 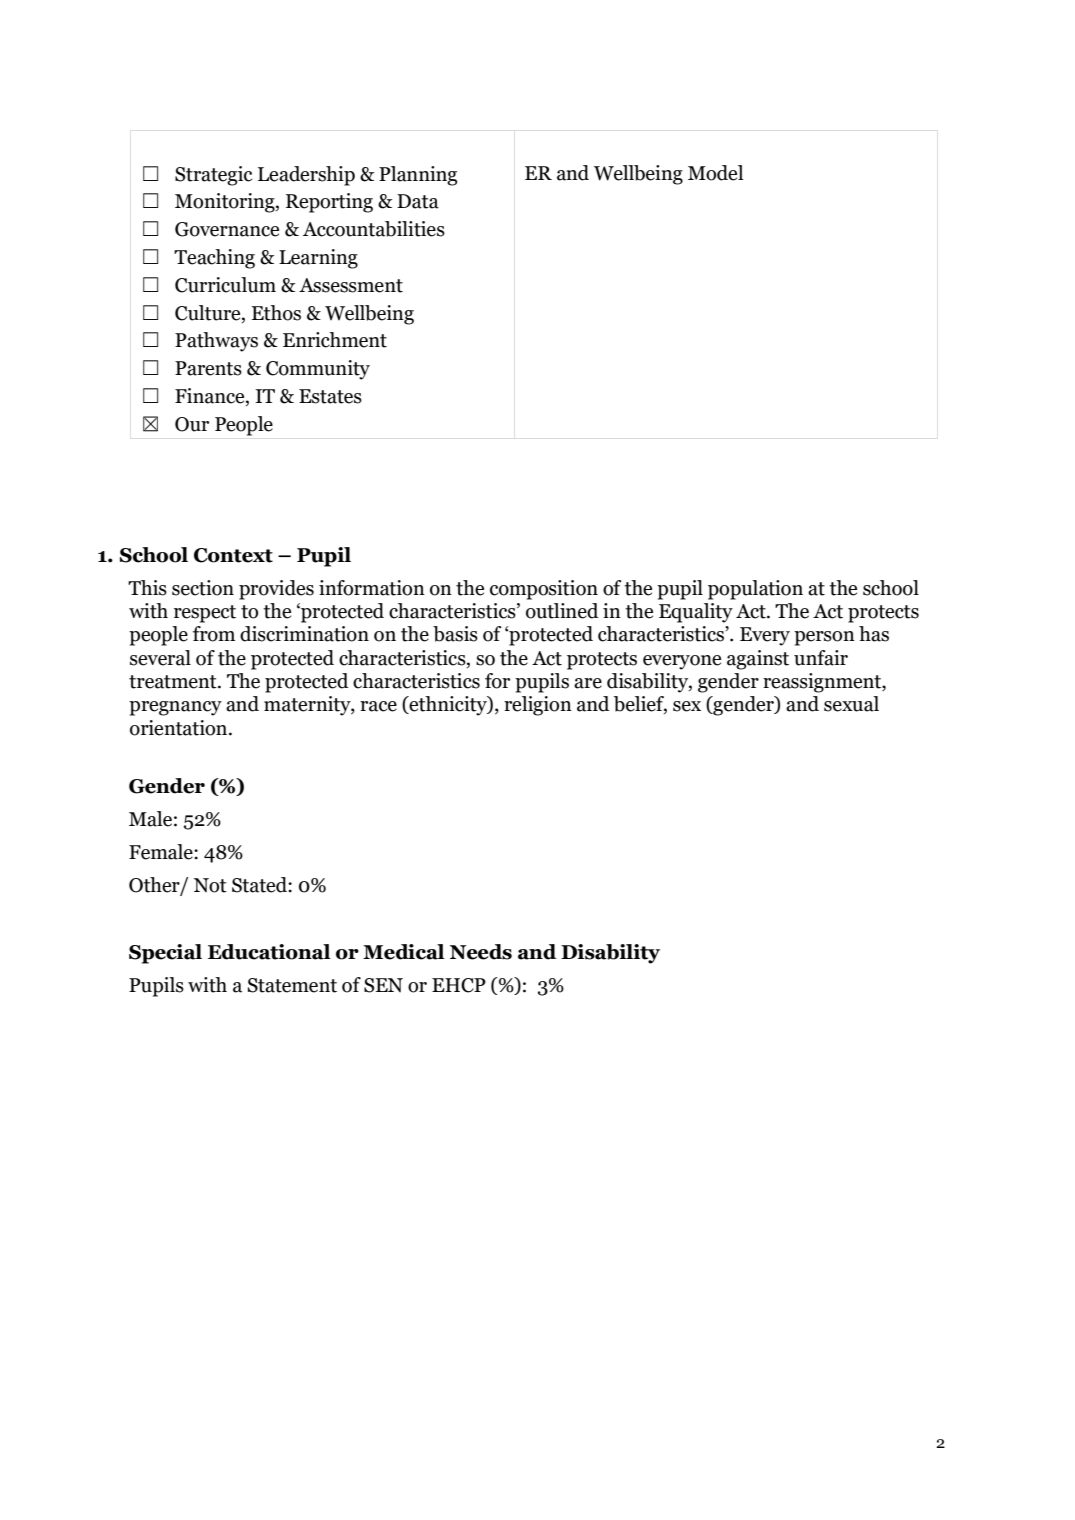 What do you see at coordinates (755, 590) in the page?
I see `population` at bounding box center [755, 590].
